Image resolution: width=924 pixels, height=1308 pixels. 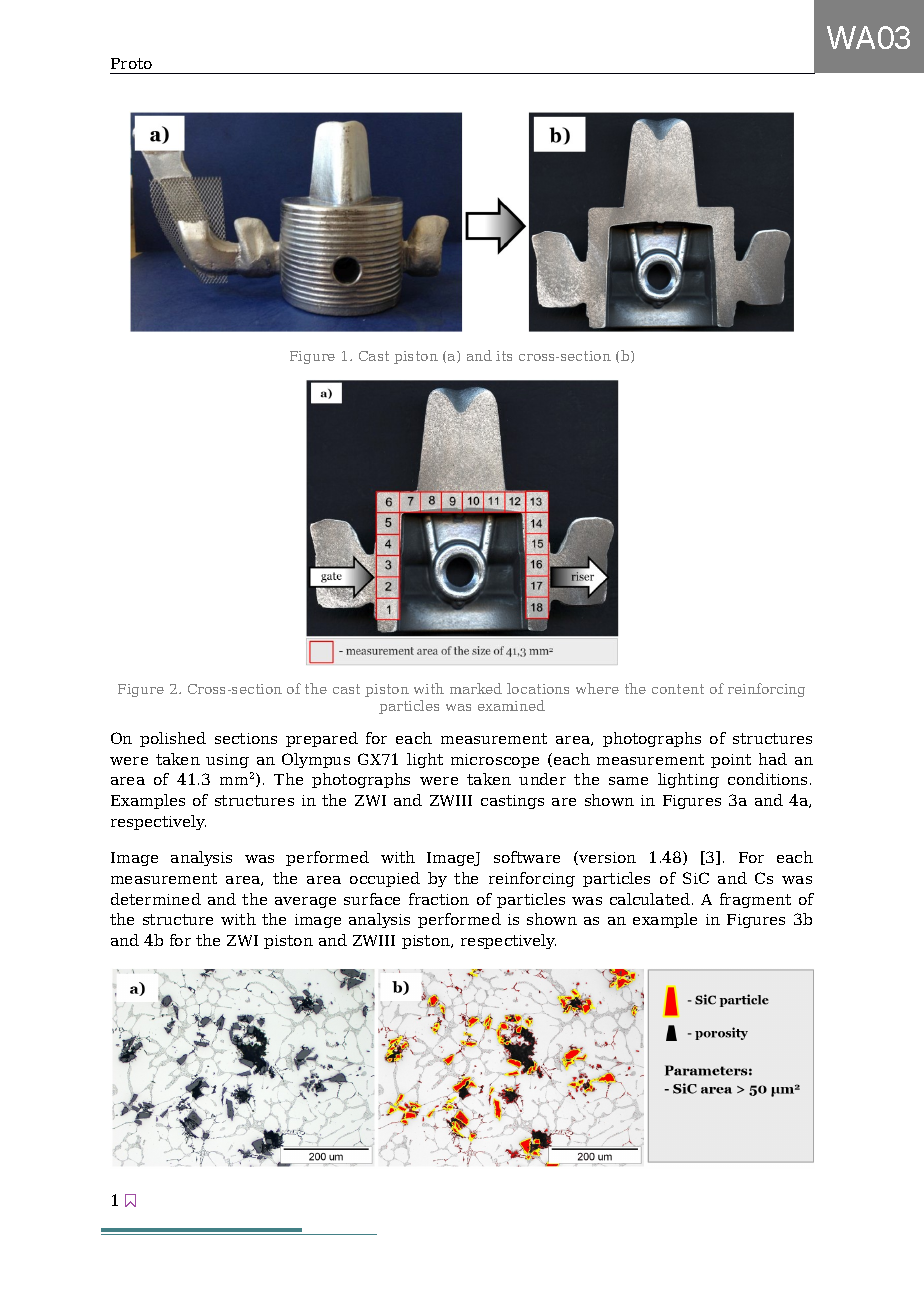 I want to click on locations, so click(x=538, y=688).
